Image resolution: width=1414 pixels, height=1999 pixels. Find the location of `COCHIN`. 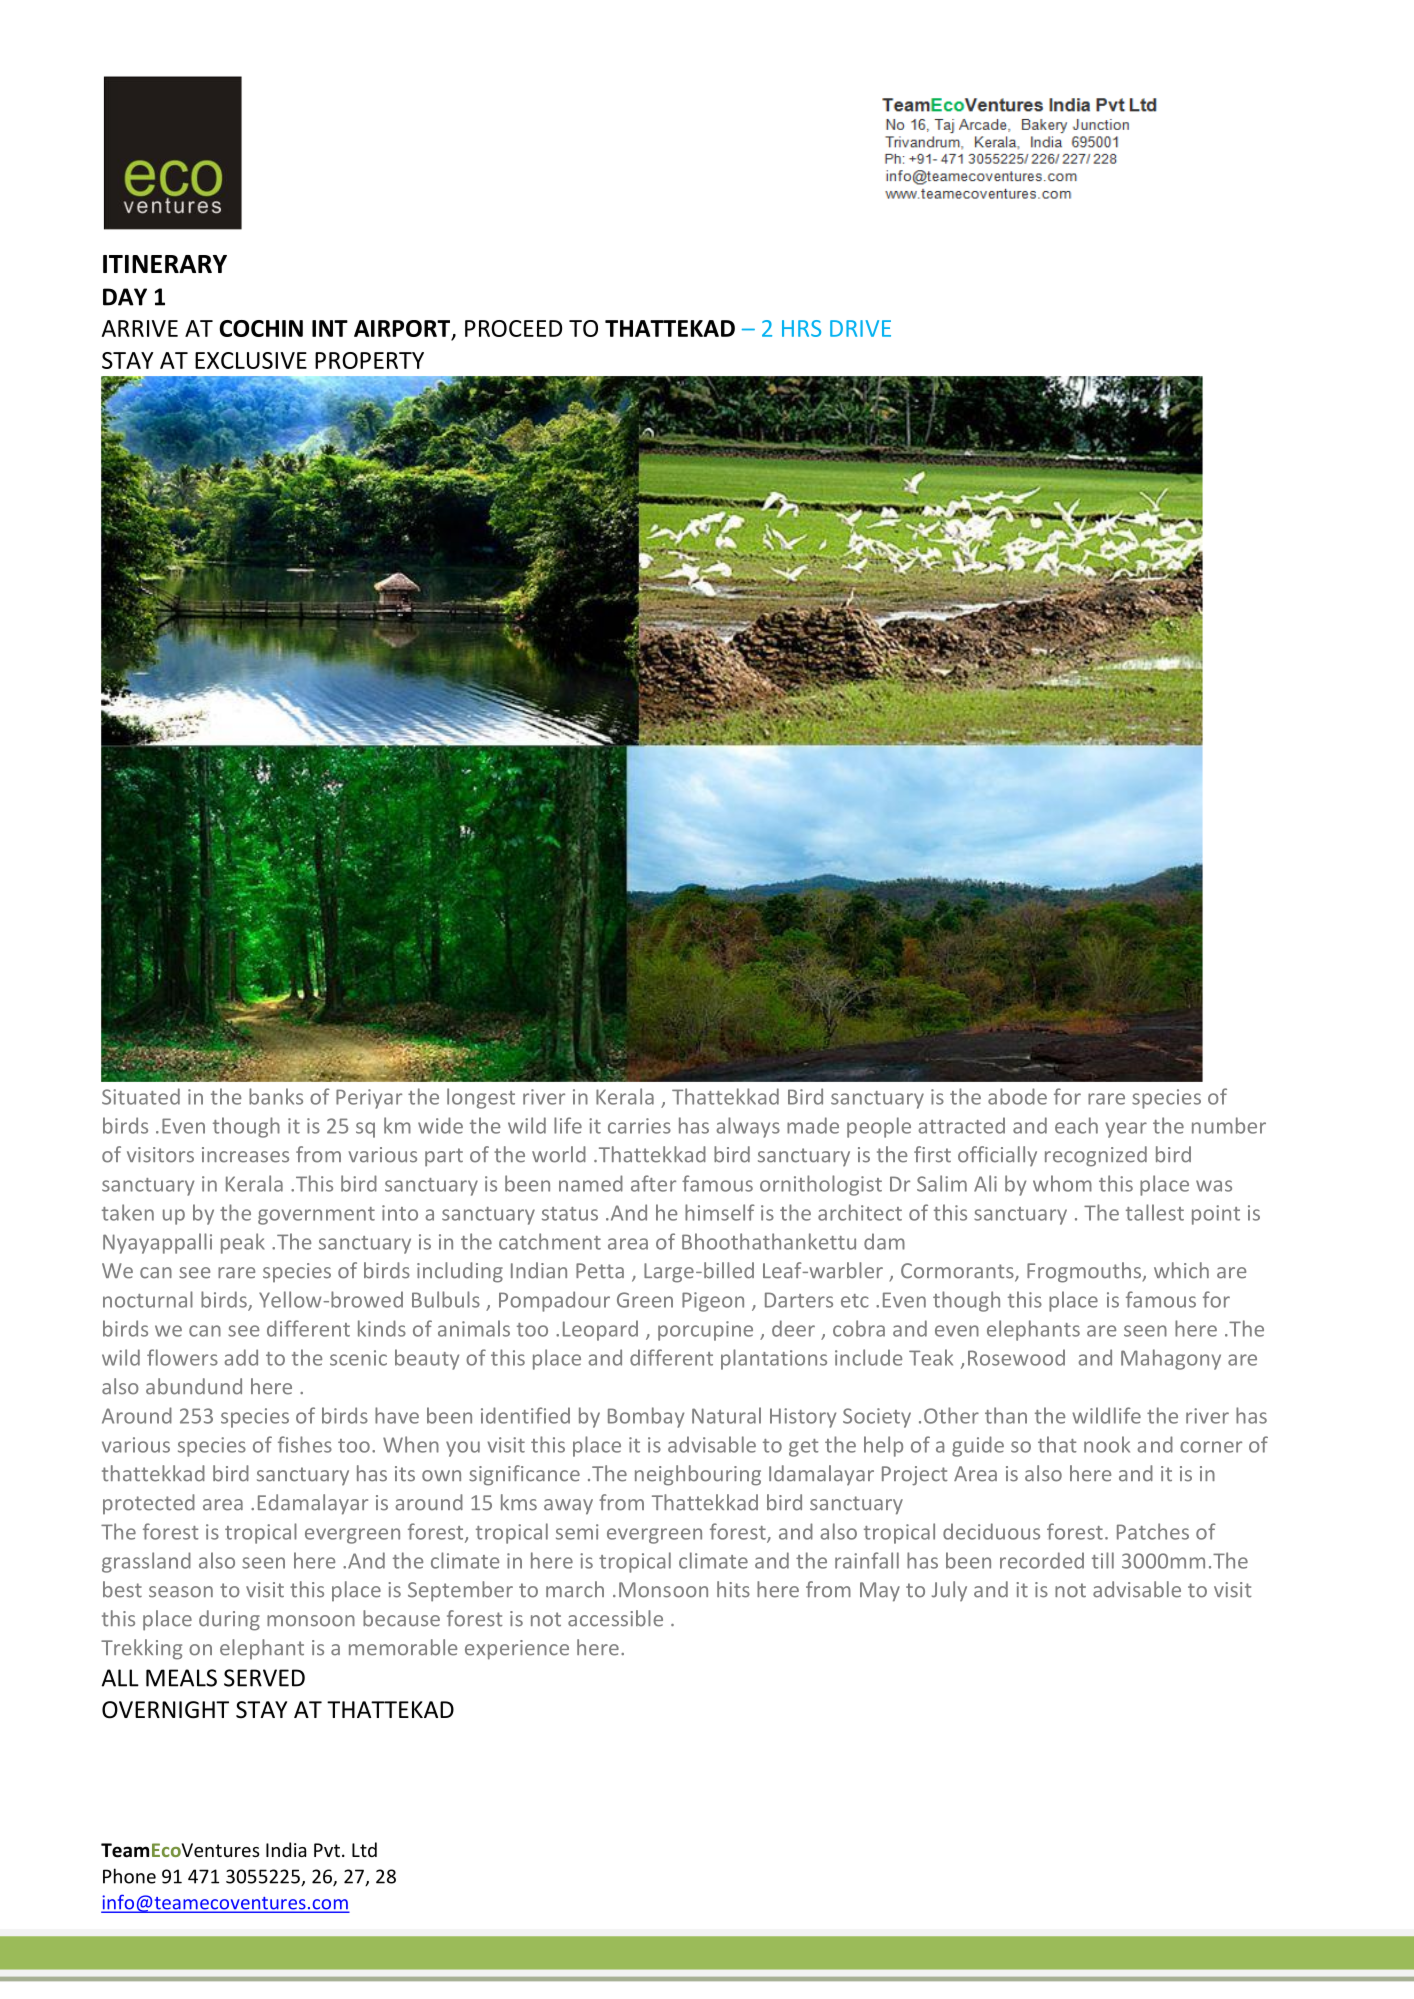

COCHIN is located at coordinates (261, 328).
